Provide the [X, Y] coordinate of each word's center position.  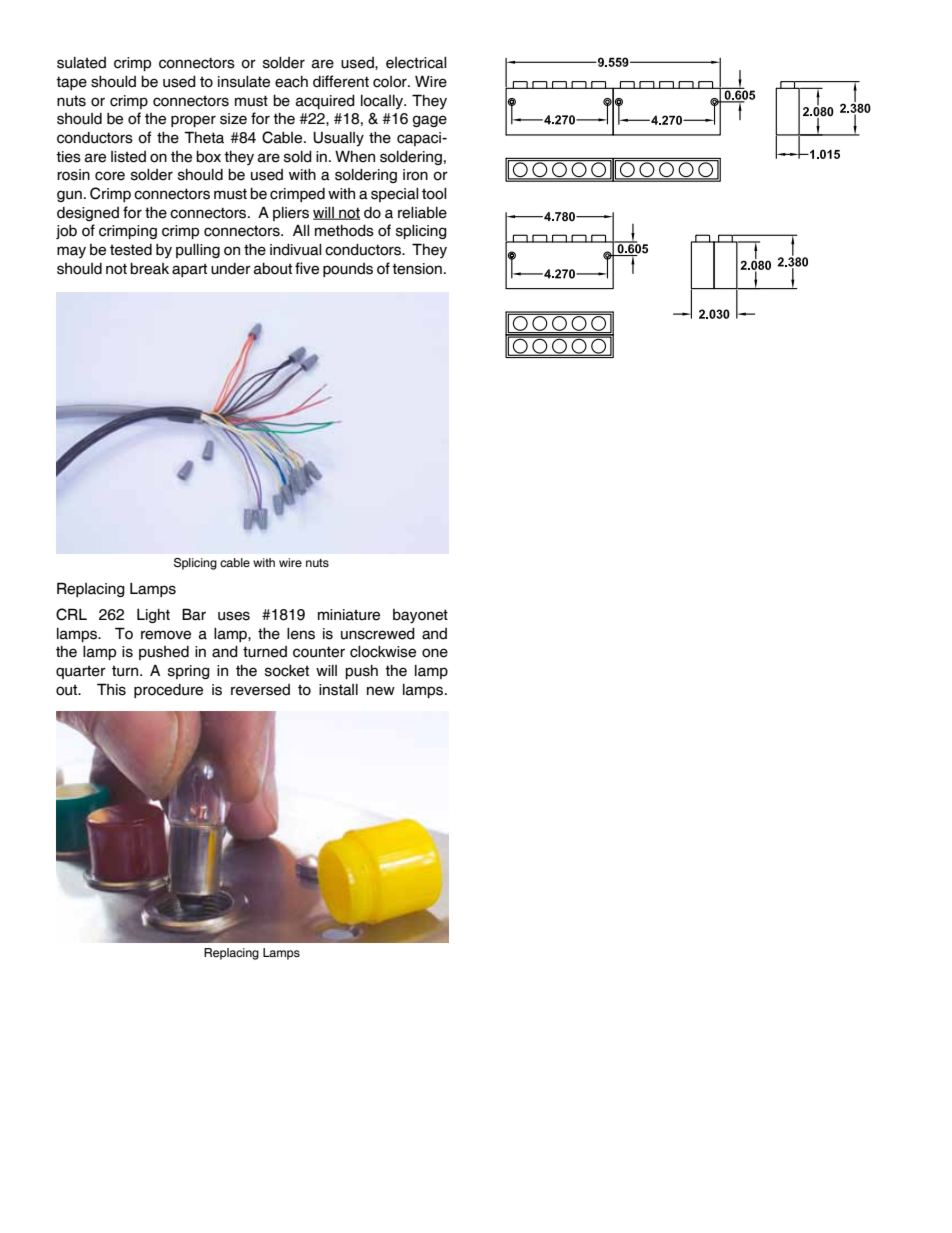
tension [417, 269]
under [231, 269]
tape [71, 83]
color [391, 82]
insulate [244, 82]
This [111, 689]
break [149, 269]
